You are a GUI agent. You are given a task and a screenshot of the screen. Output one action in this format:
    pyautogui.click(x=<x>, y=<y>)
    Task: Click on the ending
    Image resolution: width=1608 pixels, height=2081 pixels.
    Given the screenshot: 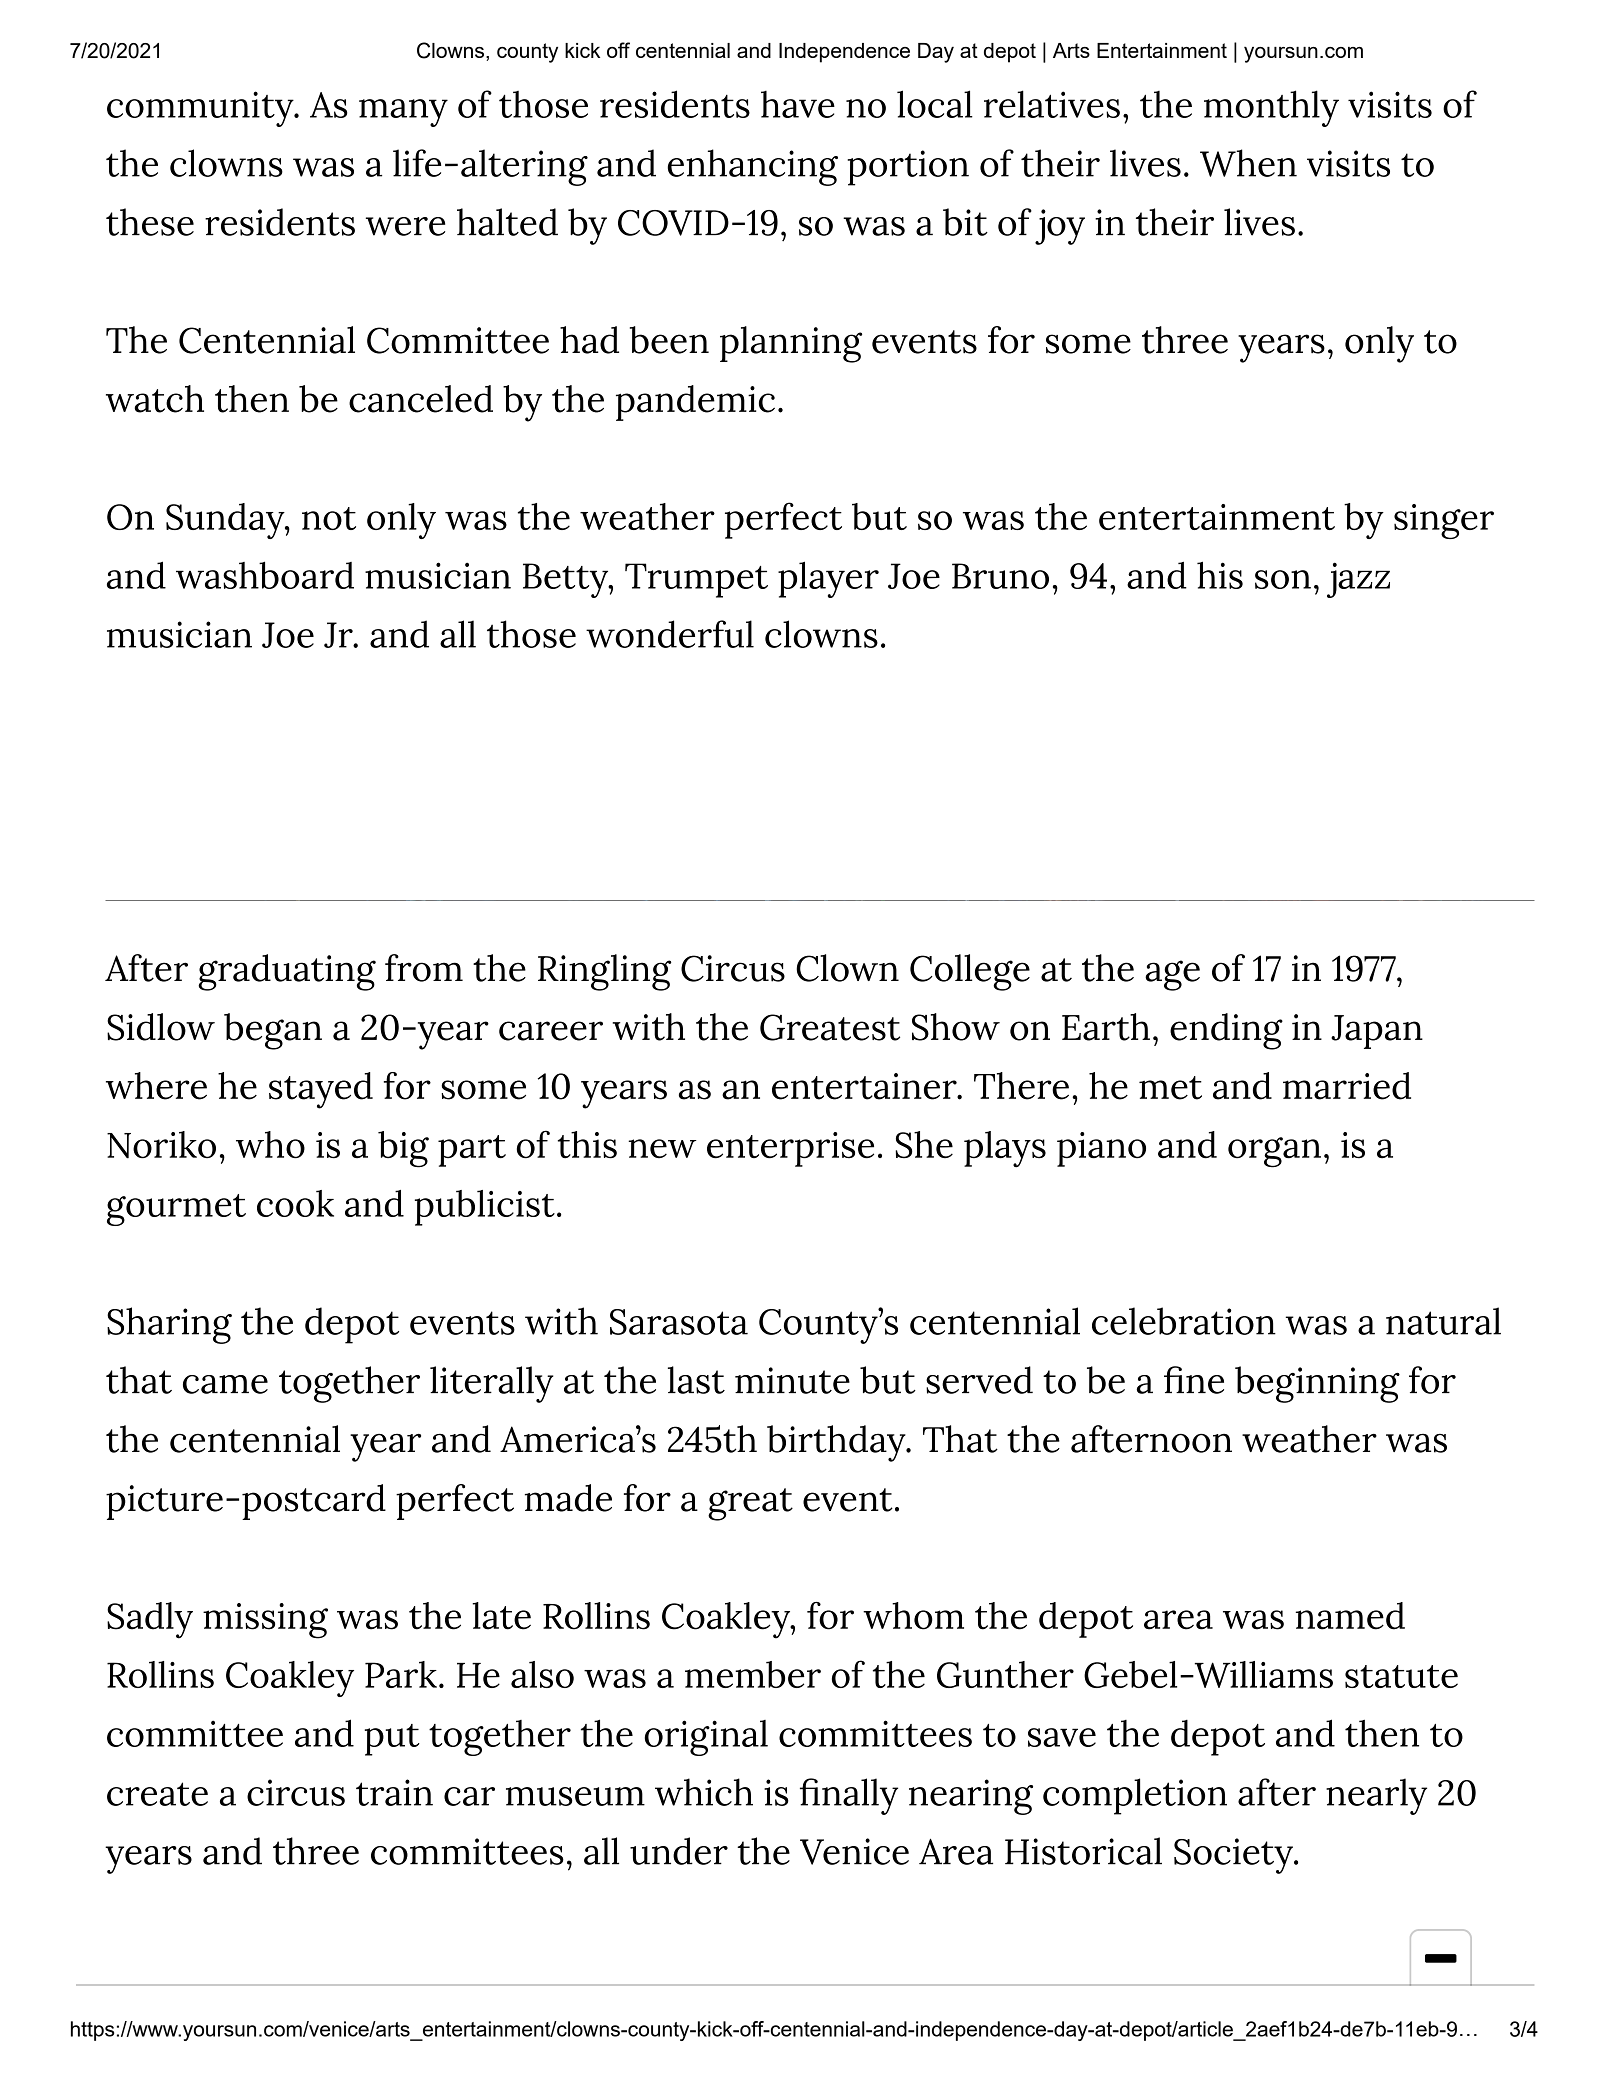 What is the action you would take?
    pyautogui.click(x=1226, y=1031)
